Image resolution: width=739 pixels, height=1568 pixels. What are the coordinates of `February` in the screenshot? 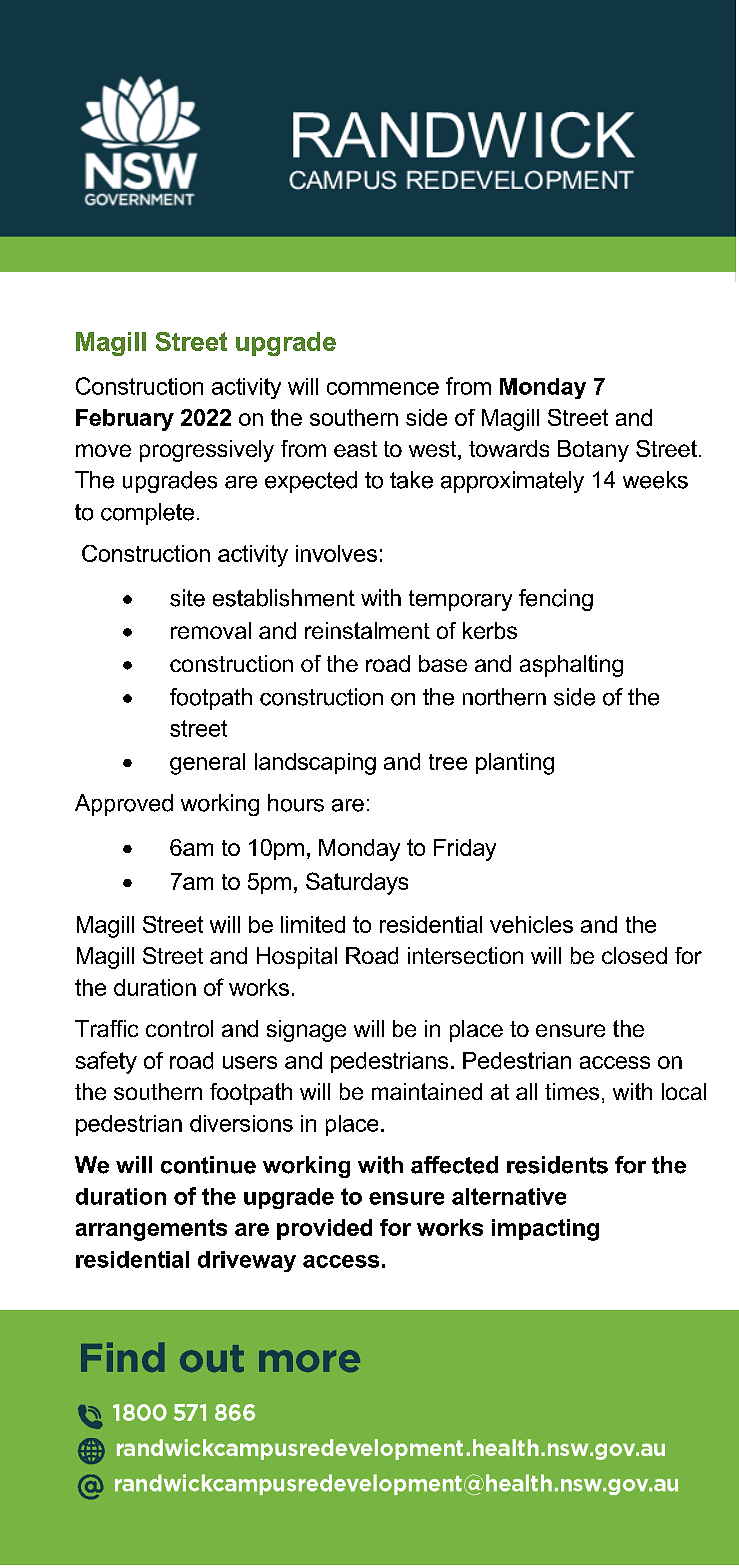 It's located at (125, 420).
